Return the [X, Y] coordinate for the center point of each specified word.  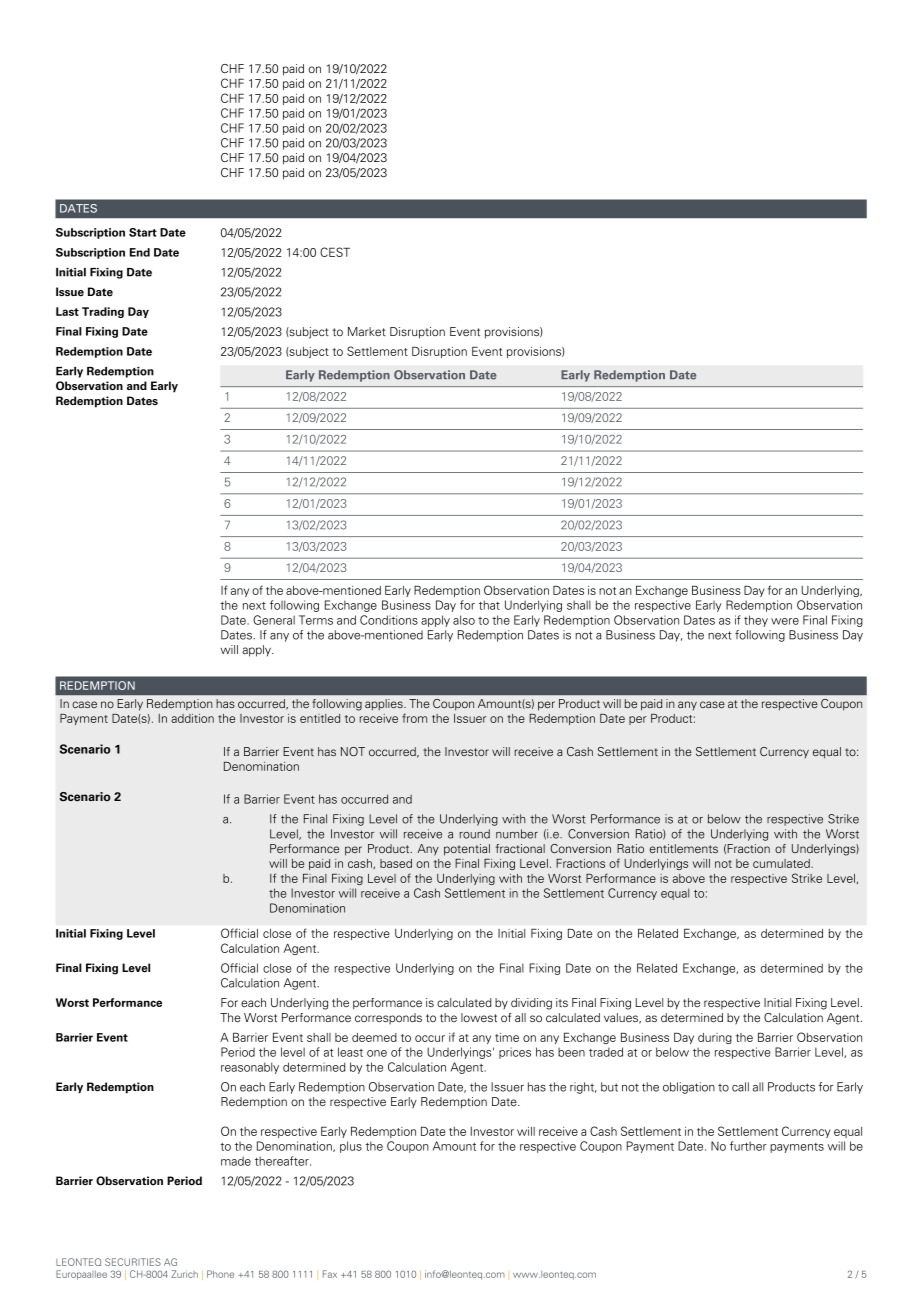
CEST [335, 252]
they [756, 621]
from [414, 718]
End [140, 252]
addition [192, 718]
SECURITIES [133, 1262]
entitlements [684, 848]
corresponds [388, 1018]
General [274, 620]
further [748, 1146]
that [489, 605]
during [715, 1038]
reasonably [250, 1068]
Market [367, 331]
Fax [330, 1274]
